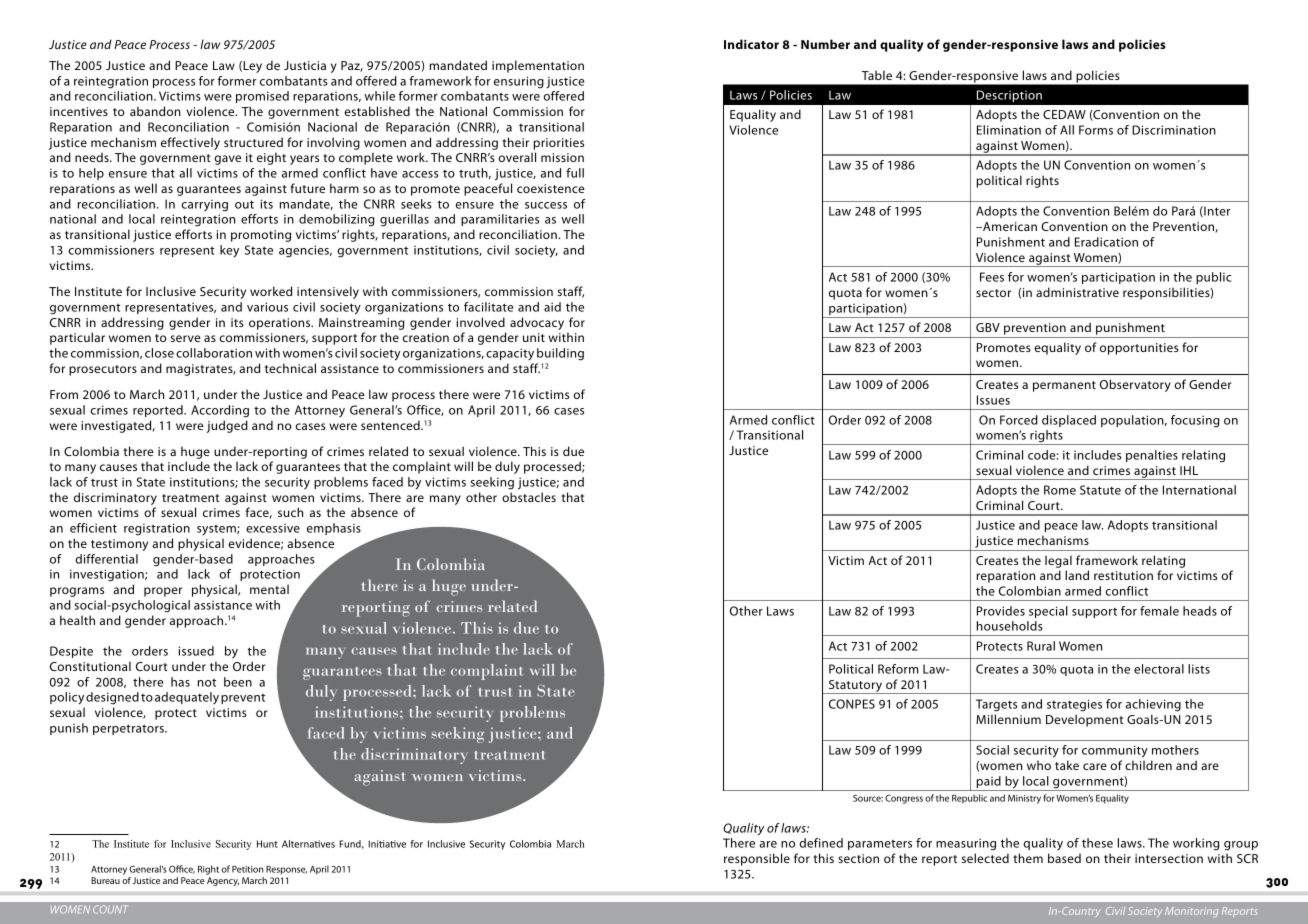 This screenshot has width=1308, height=924. I want to click on special, so click(1048, 612).
